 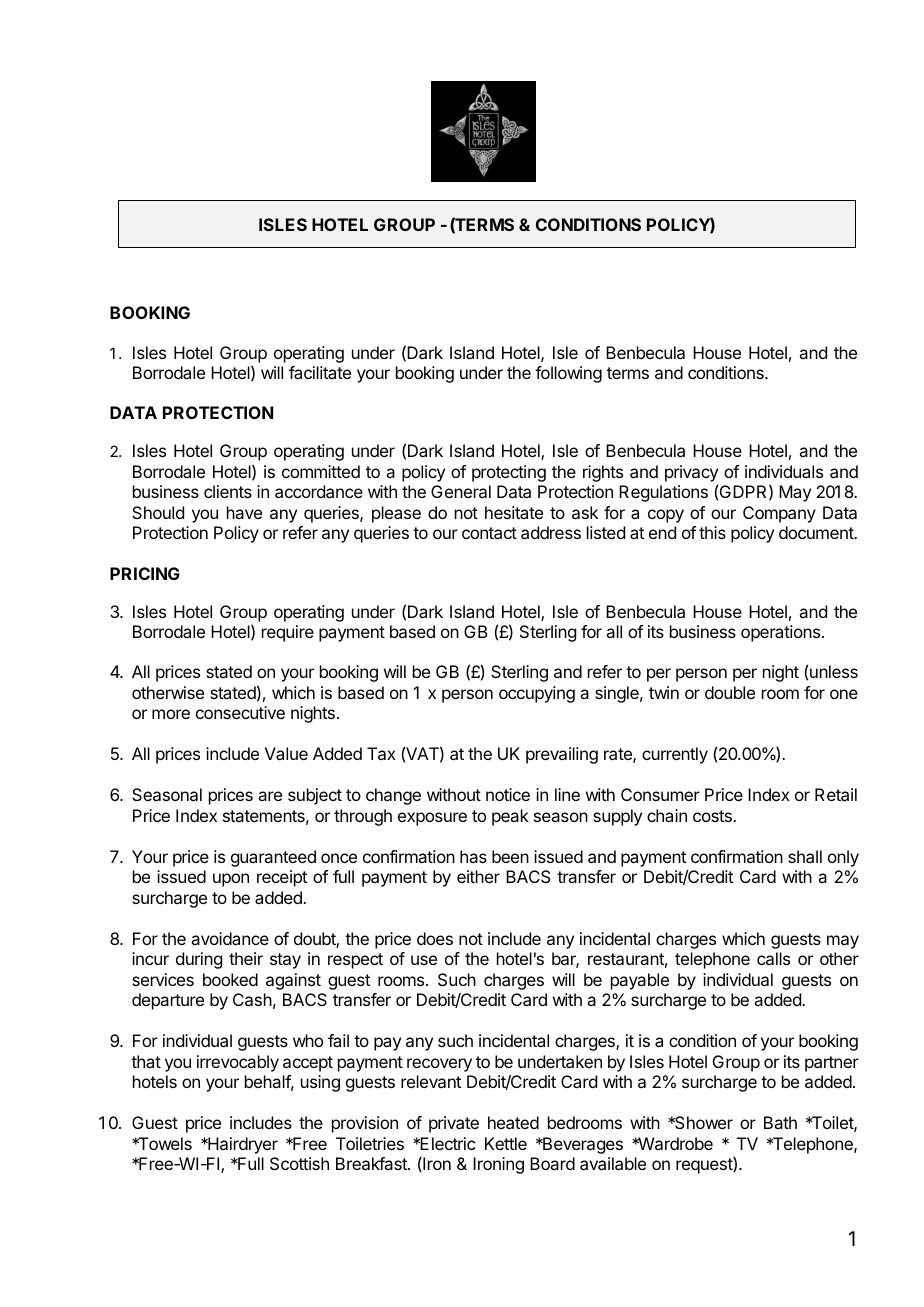 What do you see at coordinates (691, 473) in the image?
I see `privacy` at bounding box center [691, 473].
